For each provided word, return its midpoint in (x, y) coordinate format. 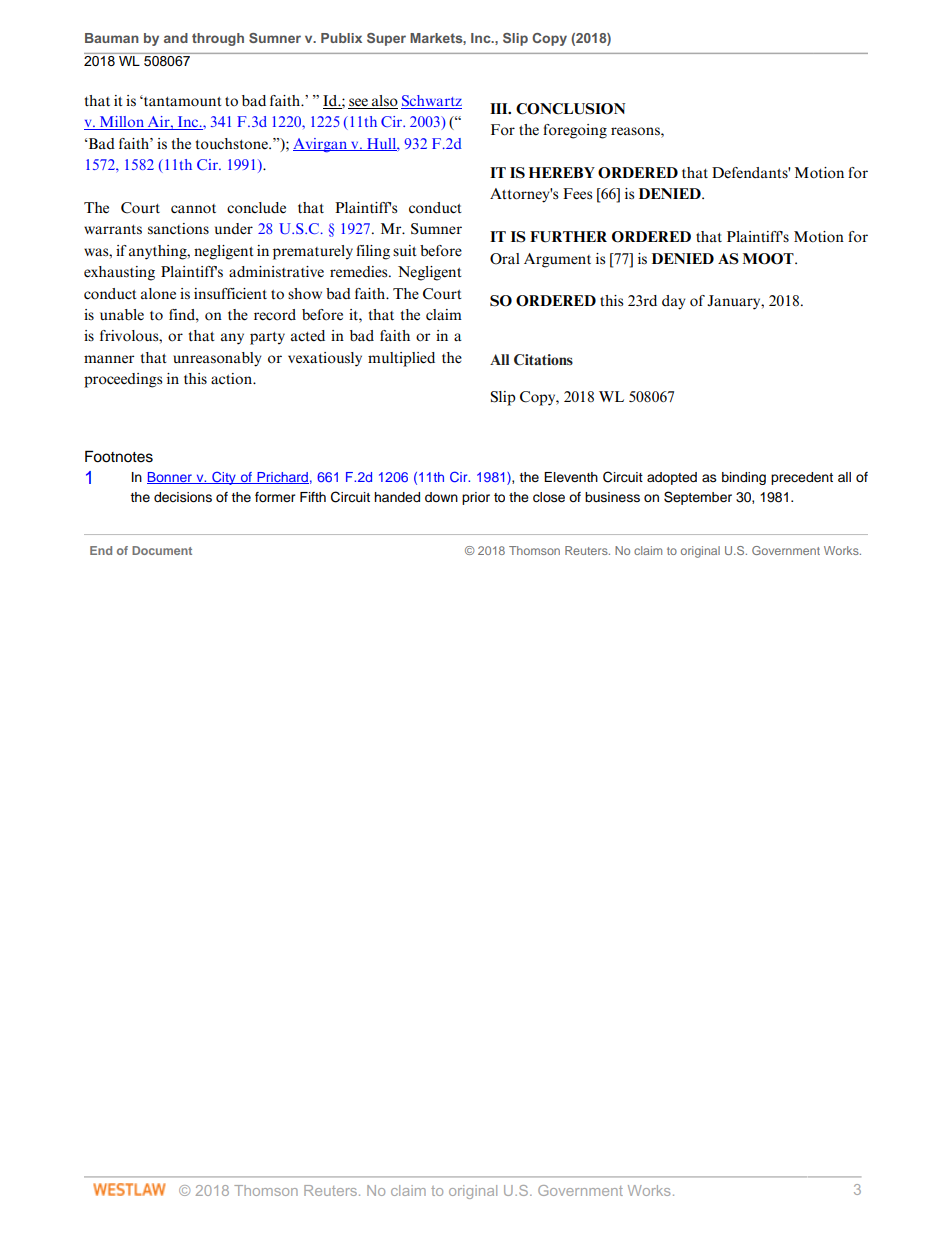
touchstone (233, 144)
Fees (577, 194)
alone (158, 294)
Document (162, 550)
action (232, 379)
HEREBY (562, 172)
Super (386, 39)
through (218, 39)
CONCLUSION (570, 109)
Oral (505, 259)
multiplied (401, 359)
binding (744, 478)
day (674, 302)
